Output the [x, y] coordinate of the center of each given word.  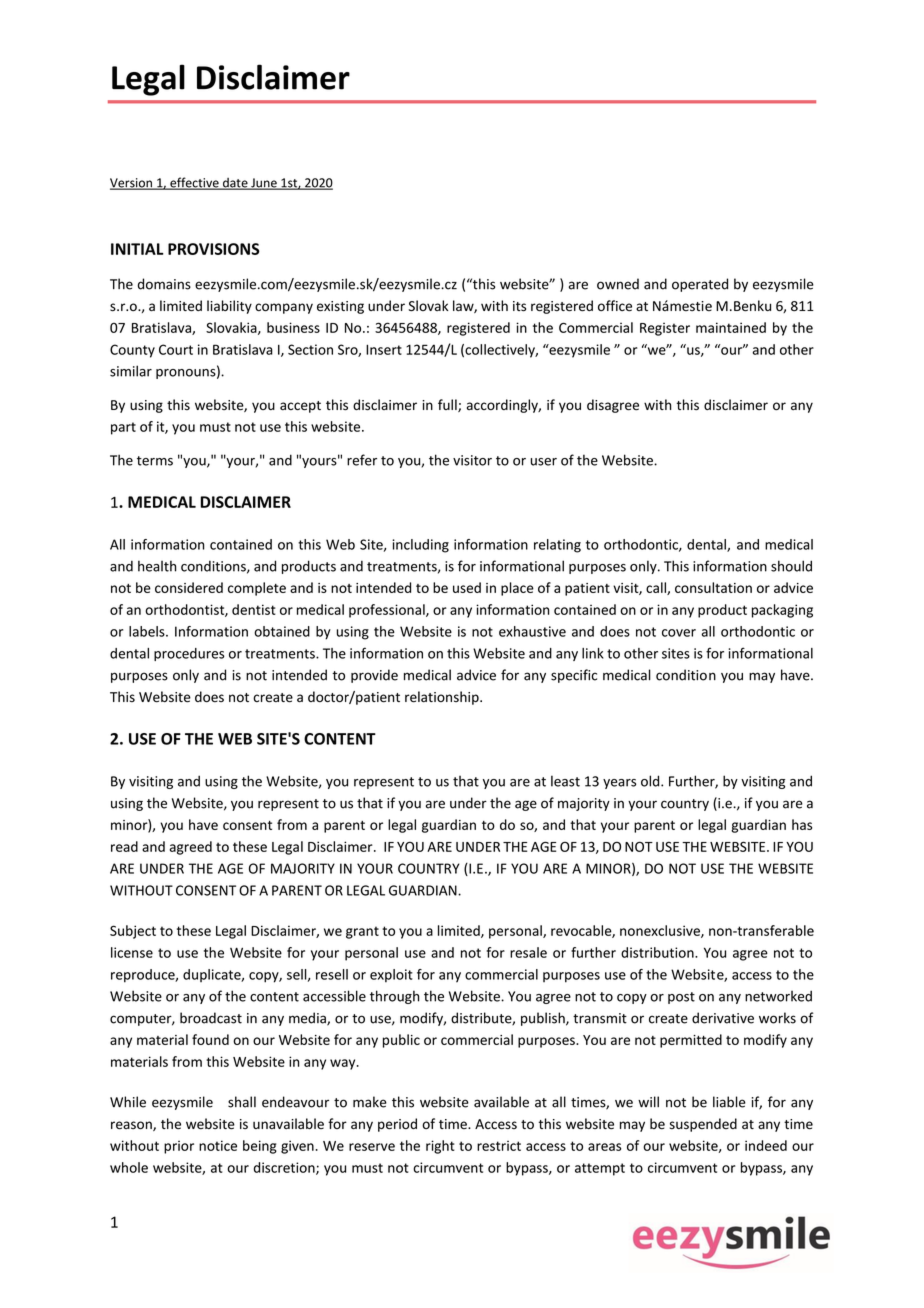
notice [218, 1145]
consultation [713, 587]
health [157, 566]
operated [700, 285]
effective [194, 183]
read [124, 846]
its [519, 306]
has [802, 824]
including [420, 546]
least [565, 781]
